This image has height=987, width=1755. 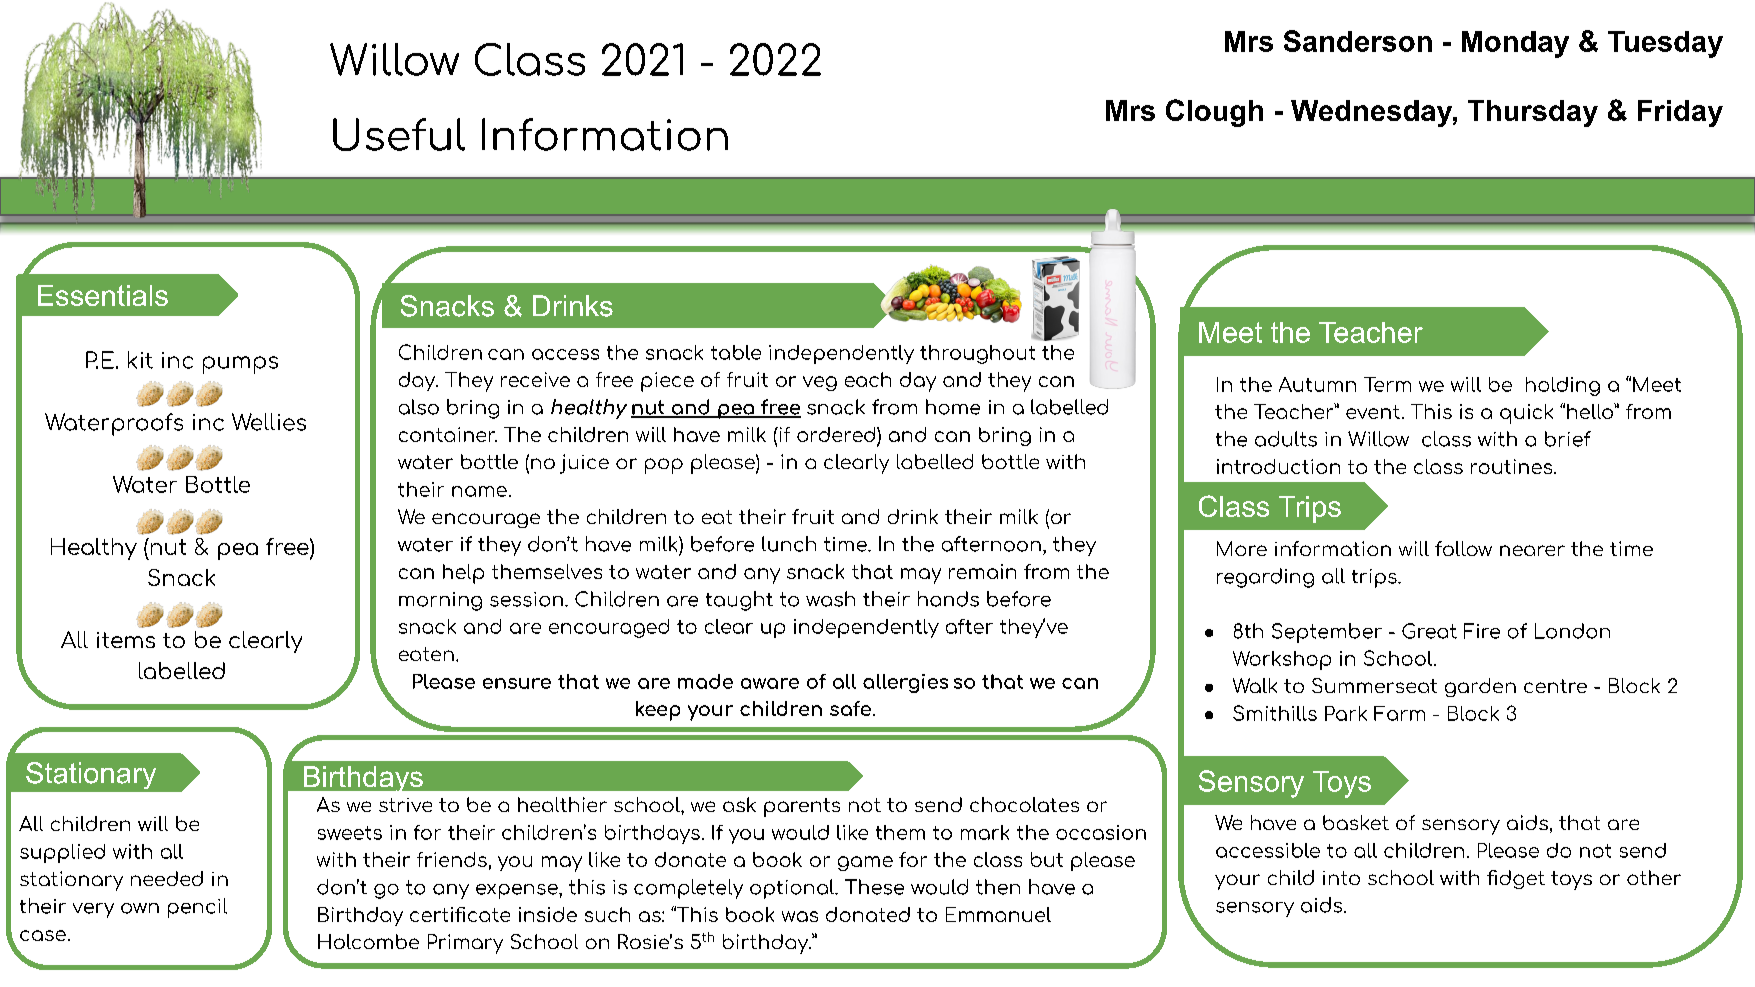 I want to click on pumps, so click(x=240, y=365).
